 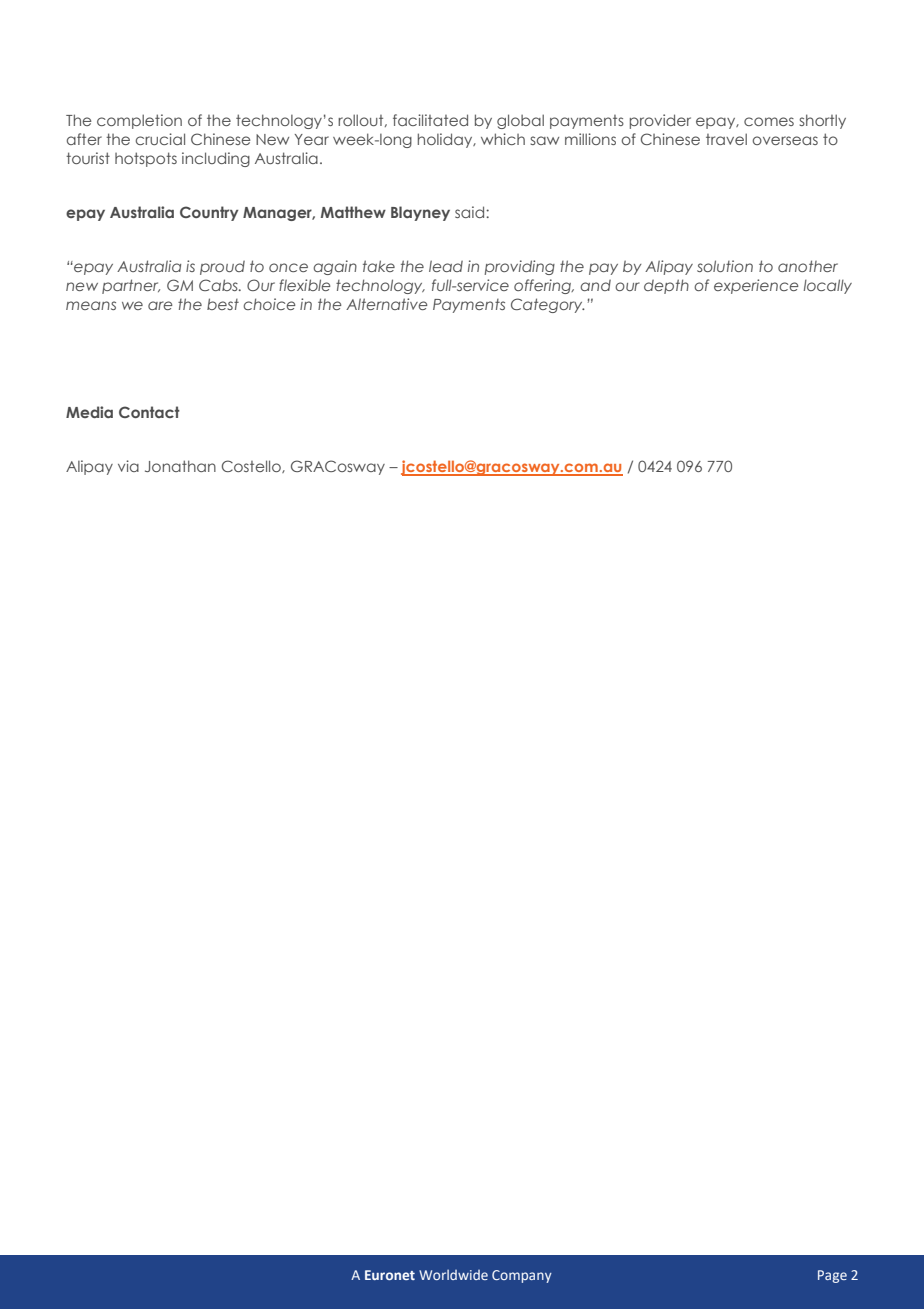 I want to click on Page, so click(x=832, y=1276).
